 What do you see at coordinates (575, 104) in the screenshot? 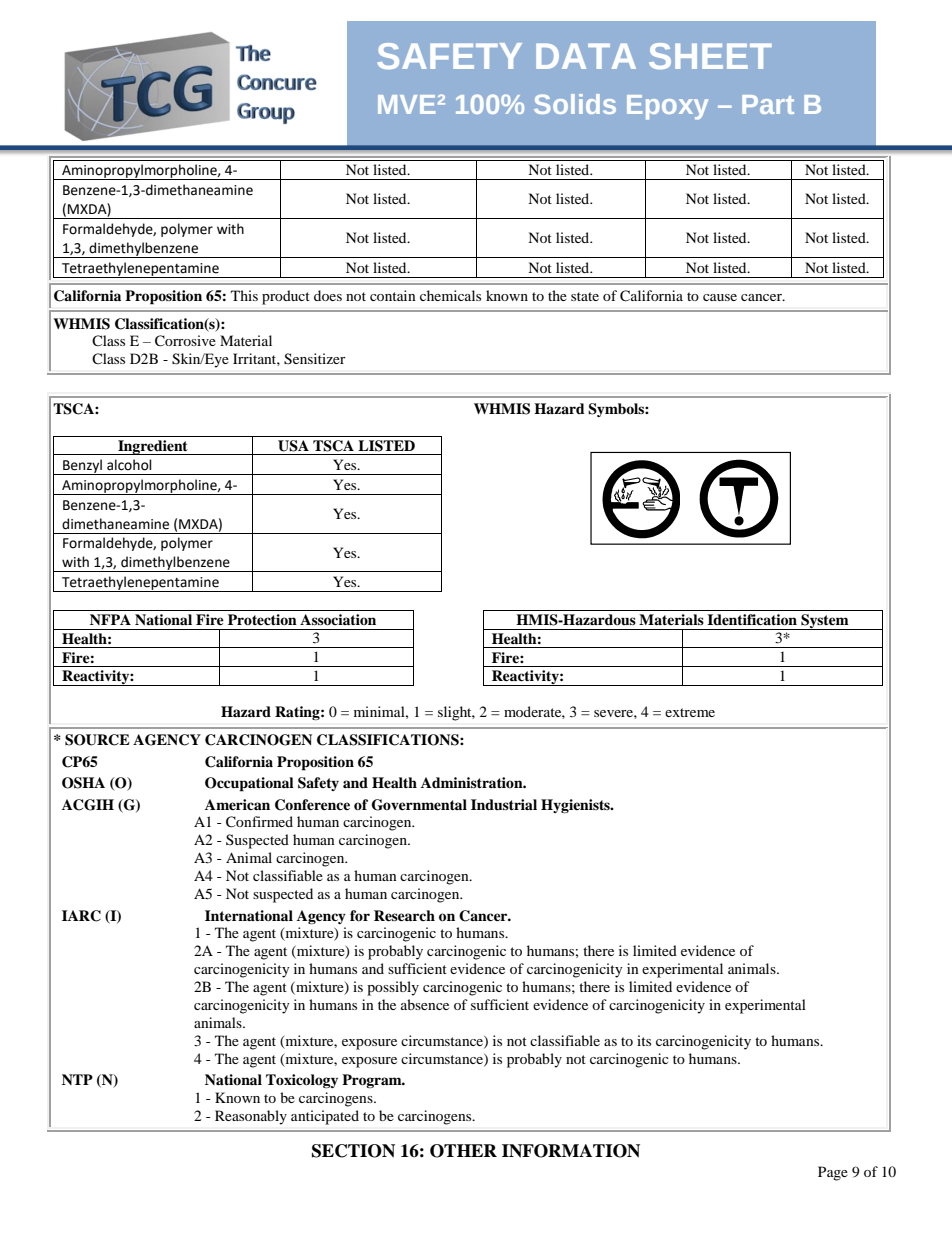
I see `Solids` at bounding box center [575, 104].
